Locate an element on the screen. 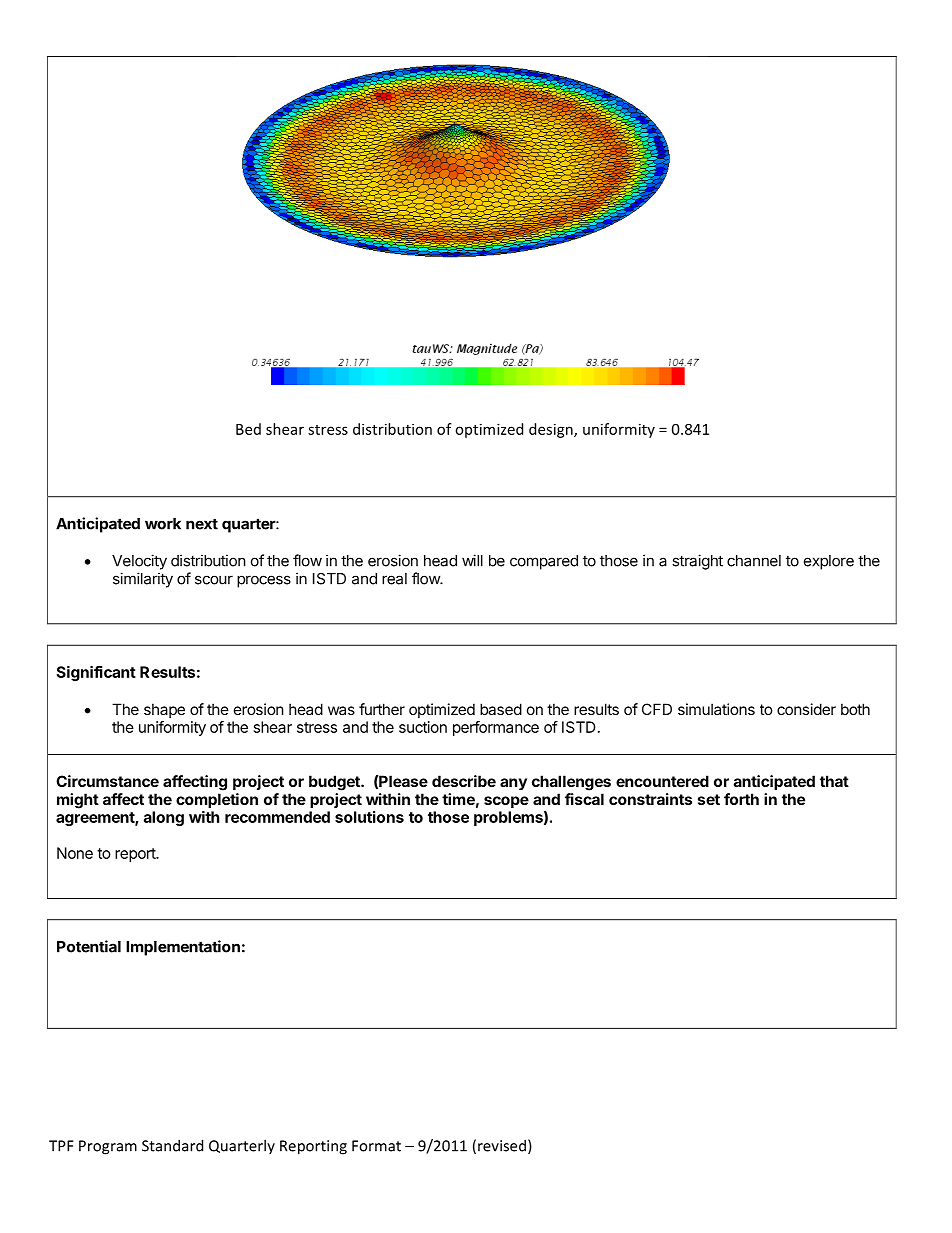  Bed is located at coordinates (248, 429).
